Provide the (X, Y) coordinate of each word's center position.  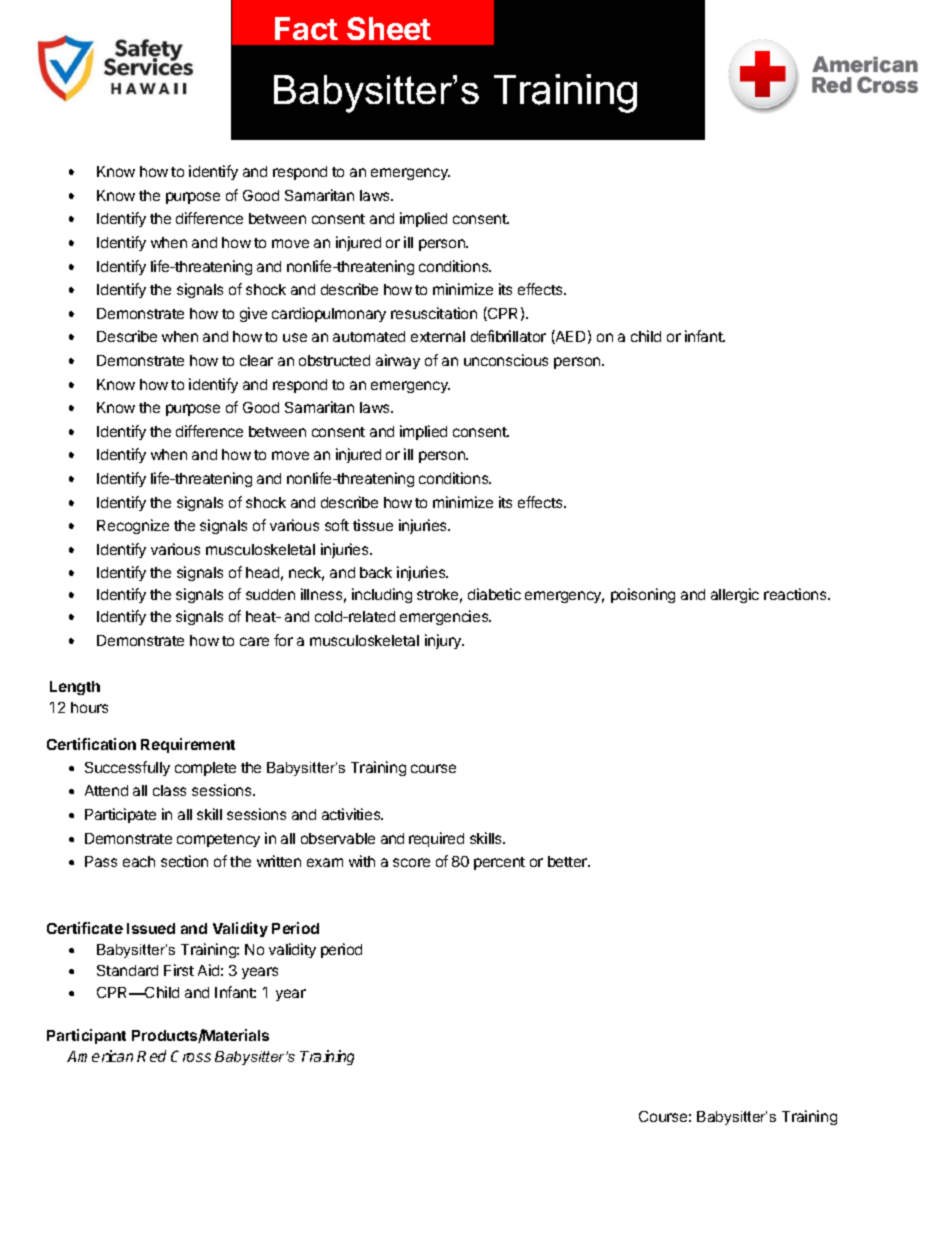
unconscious (506, 360)
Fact (306, 28)
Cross (191, 1056)
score (411, 862)
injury (444, 641)
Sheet (389, 28)
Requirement (188, 745)
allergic (735, 595)
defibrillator (508, 336)
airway (398, 361)
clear (256, 360)
